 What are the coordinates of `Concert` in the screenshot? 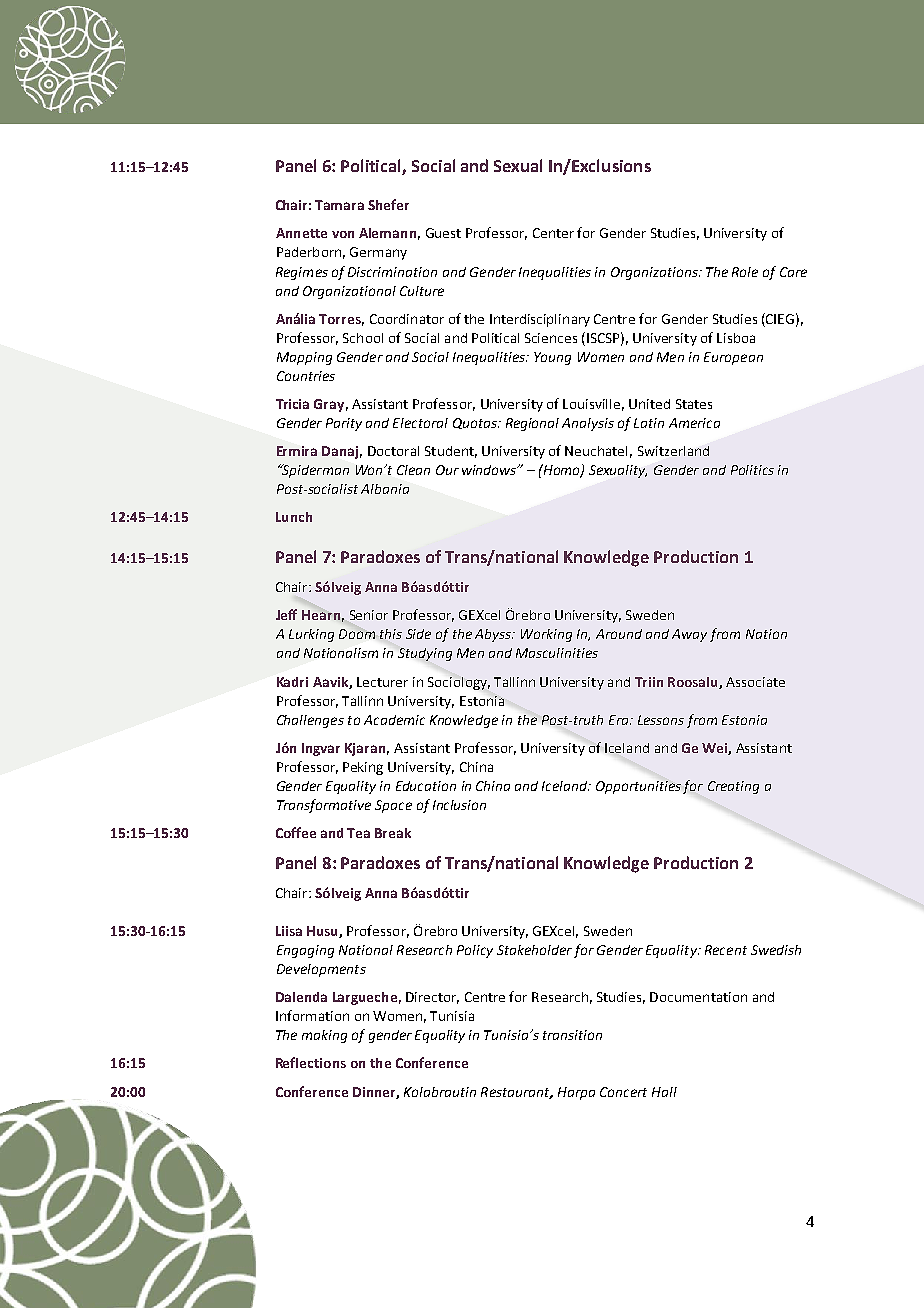 It's located at (623, 1092).
